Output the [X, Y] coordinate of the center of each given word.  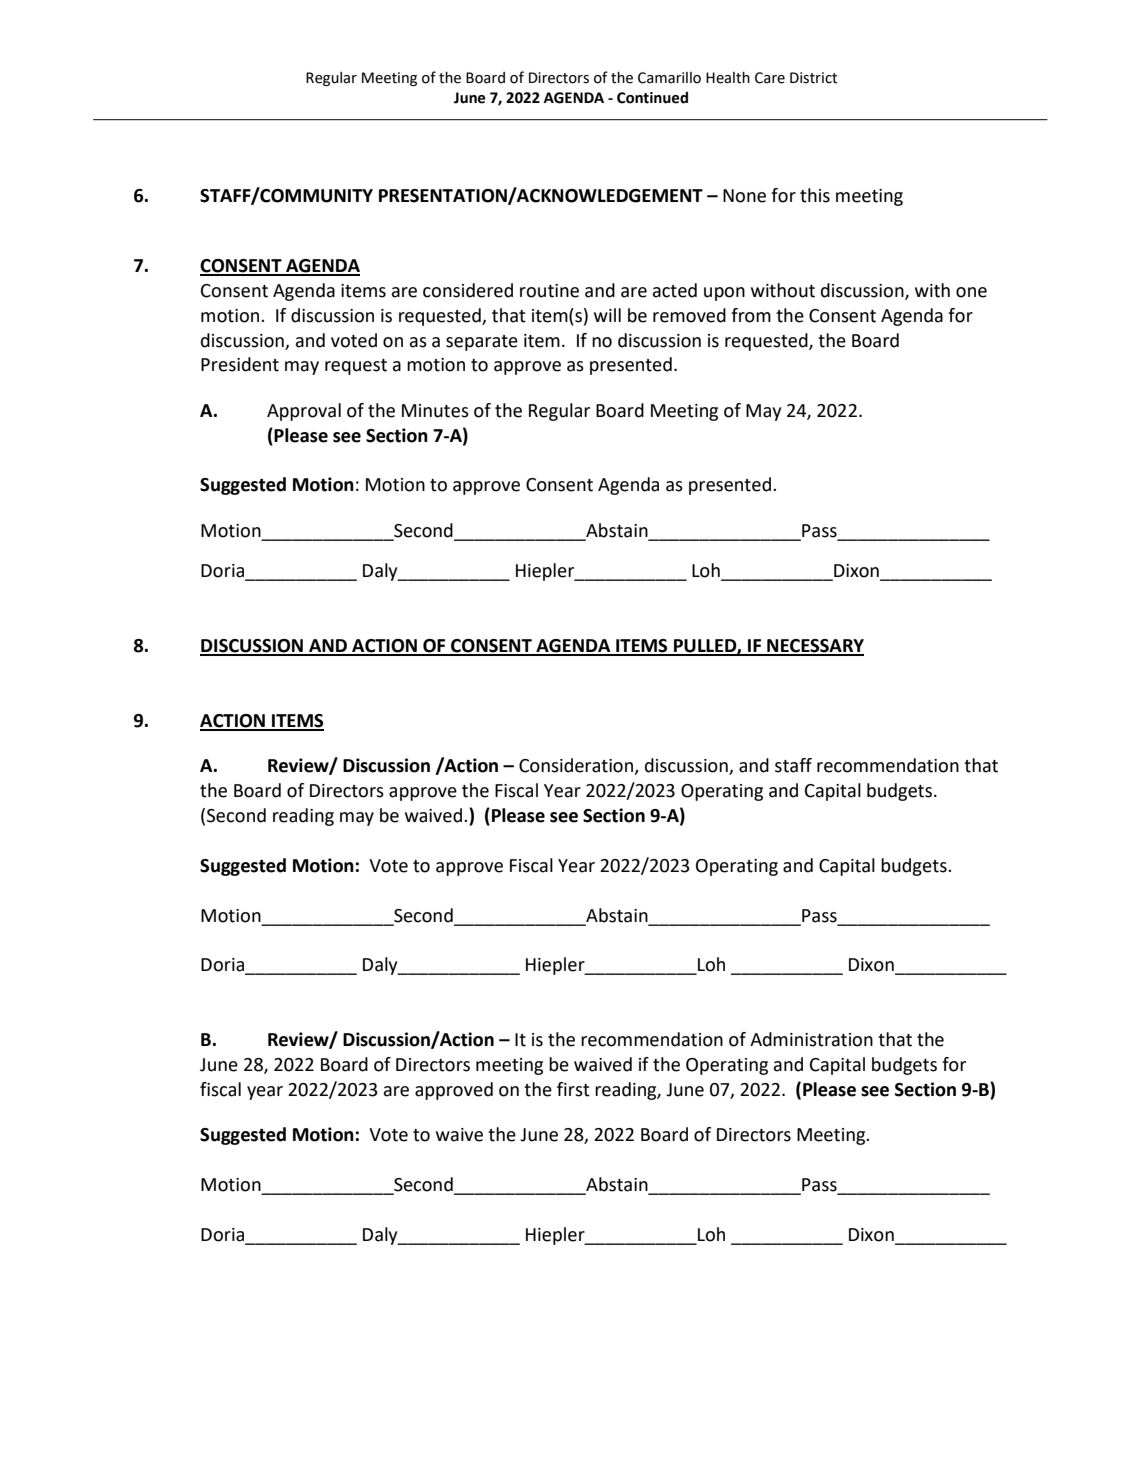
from [751, 315]
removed [689, 315]
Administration [811, 1039]
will [607, 315]
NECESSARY [814, 647]
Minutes [435, 411]
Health [728, 78]
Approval [304, 412]
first [573, 1089]
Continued [652, 98]
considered [468, 290]
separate [482, 343]
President [240, 364]
